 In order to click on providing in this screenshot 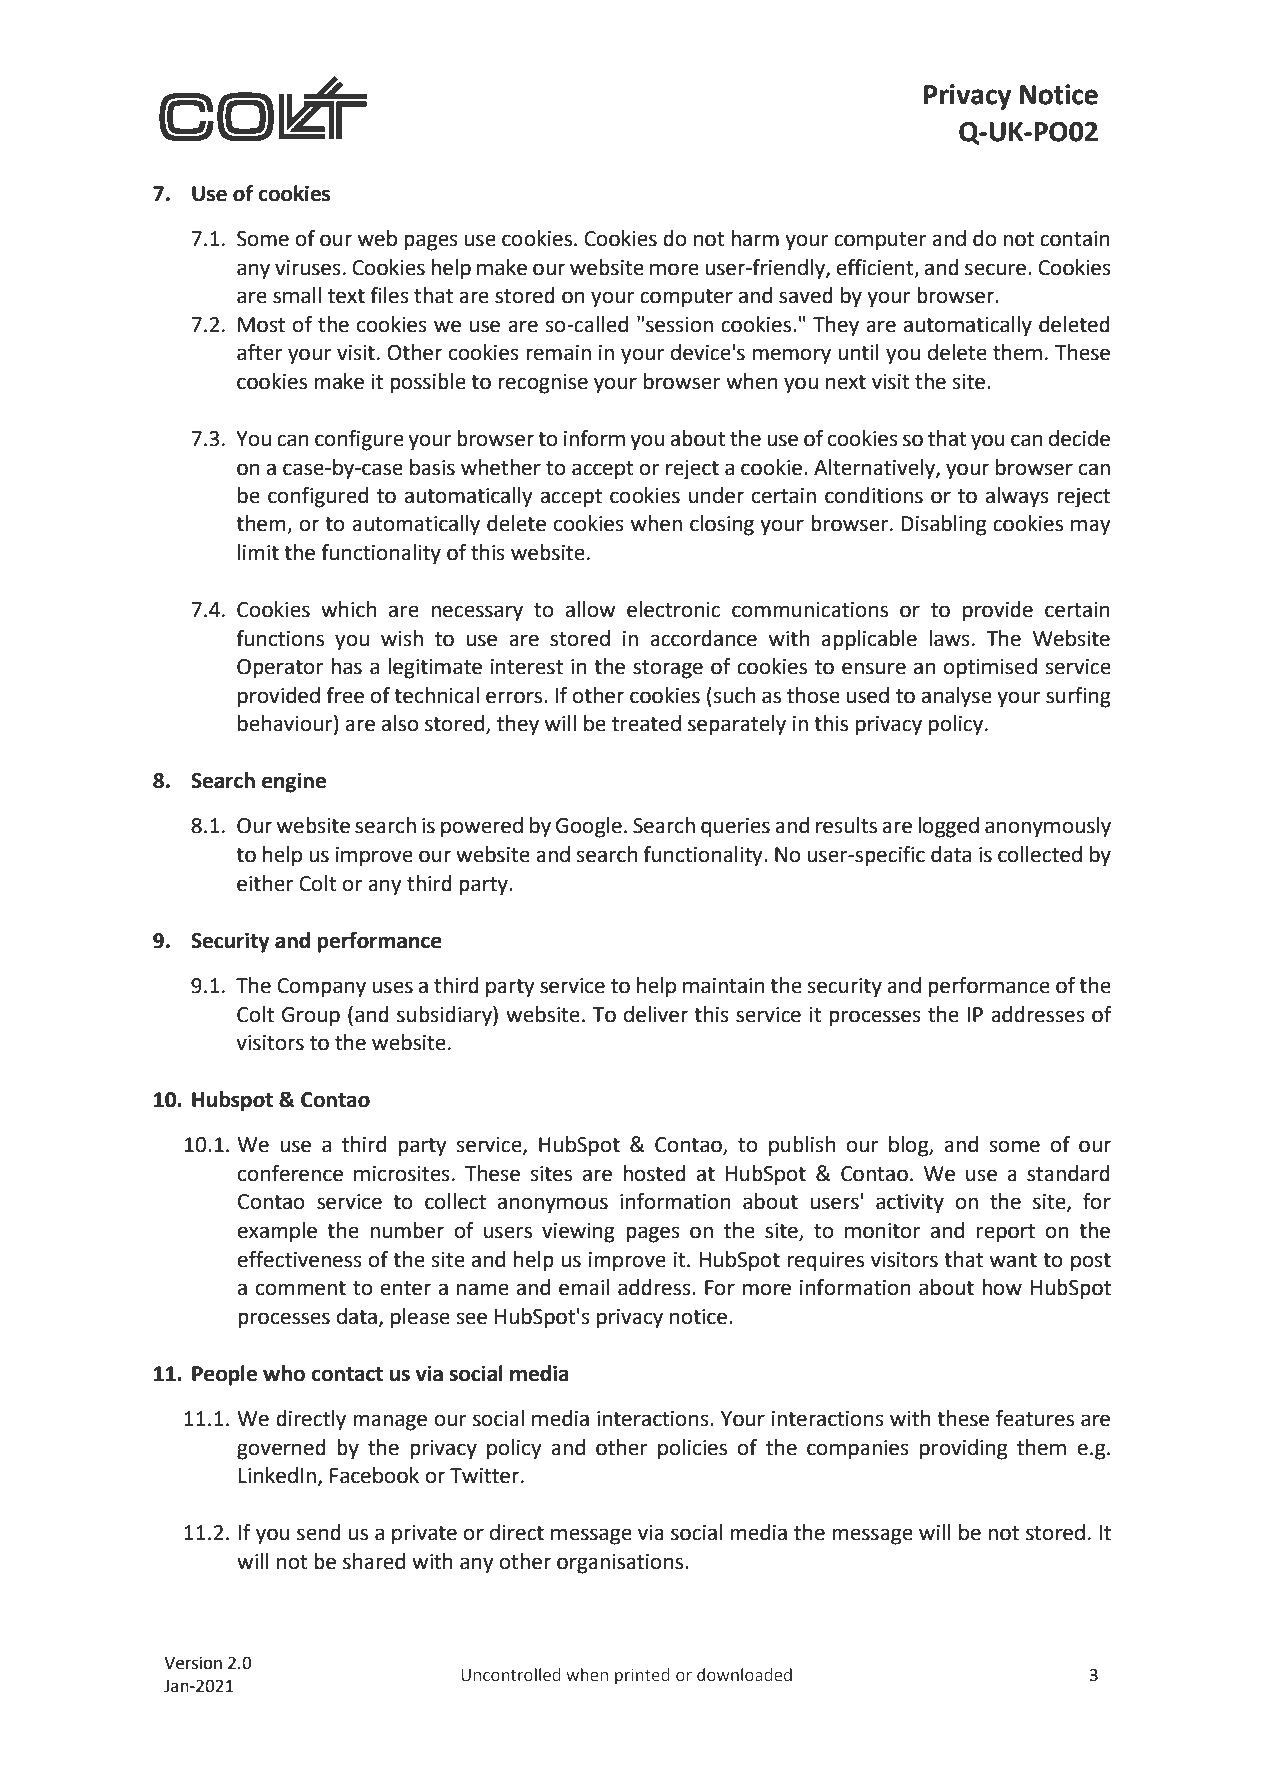, I will do `click(963, 1449)`.
